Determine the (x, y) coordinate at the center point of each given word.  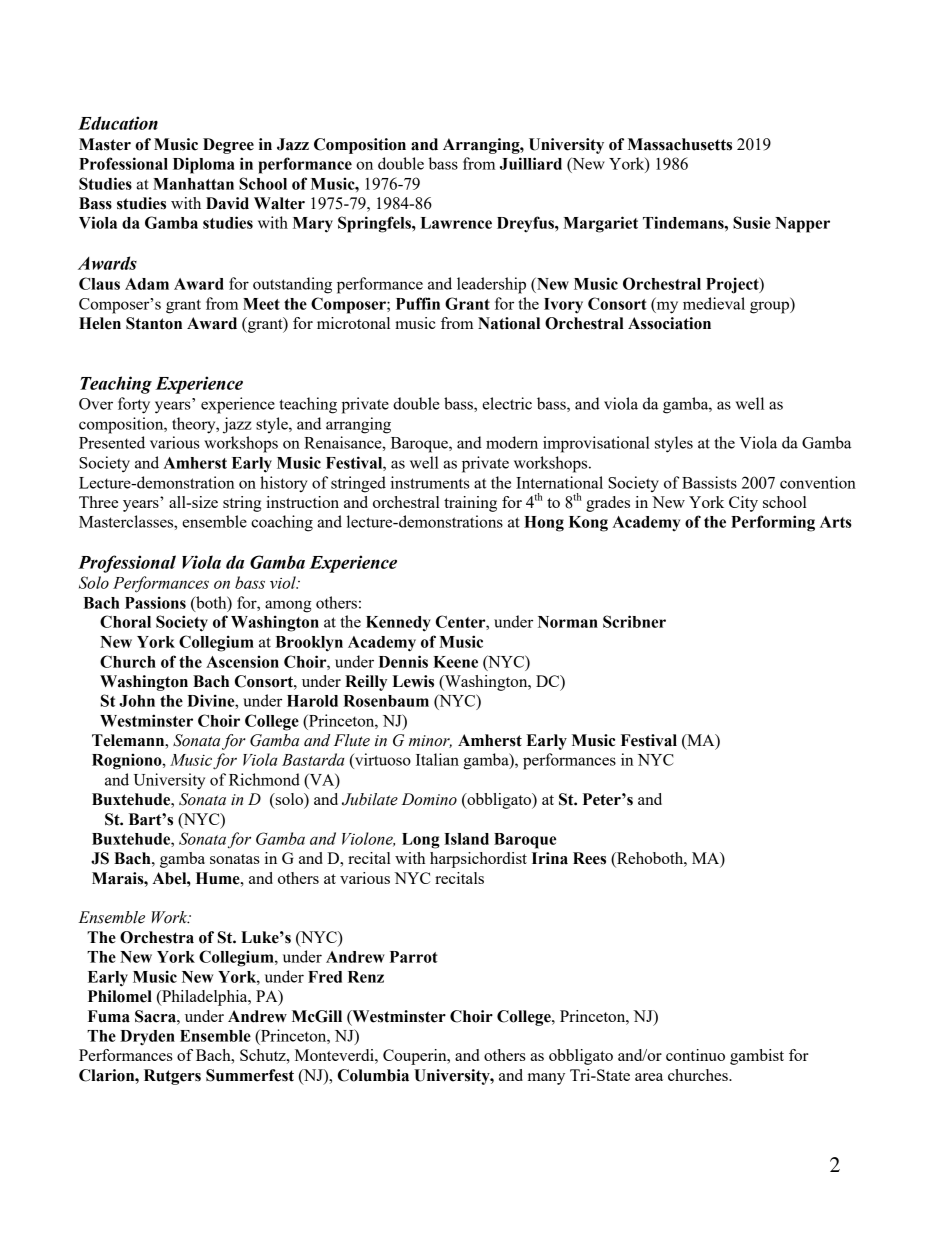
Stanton (154, 323)
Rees (589, 858)
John (137, 701)
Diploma (204, 165)
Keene (455, 662)
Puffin (418, 303)
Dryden (147, 1037)
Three (98, 502)
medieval (714, 303)
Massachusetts (680, 144)
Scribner (634, 621)
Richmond (264, 779)
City (743, 504)
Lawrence (456, 223)
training (470, 504)
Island (466, 839)
